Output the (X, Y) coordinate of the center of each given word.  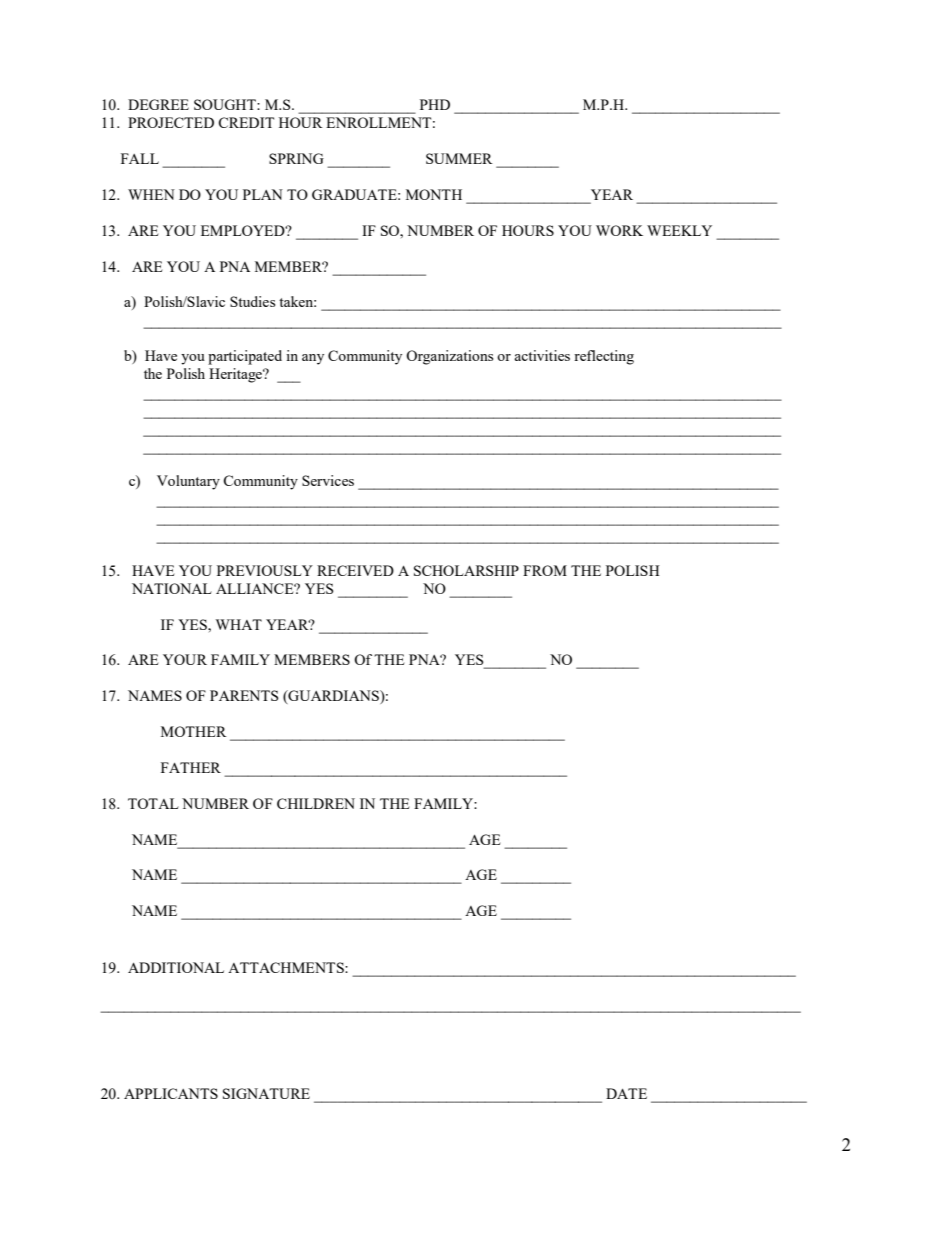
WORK (619, 230)
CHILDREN (316, 803)
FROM (545, 570)
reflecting (604, 357)
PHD (435, 104)
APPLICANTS (171, 1093)
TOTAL (153, 803)
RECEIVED (355, 570)
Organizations (449, 357)
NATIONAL (172, 588)
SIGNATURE (266, 1093)
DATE (626, 1093)
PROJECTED (171, 122)
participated (245, 357)
